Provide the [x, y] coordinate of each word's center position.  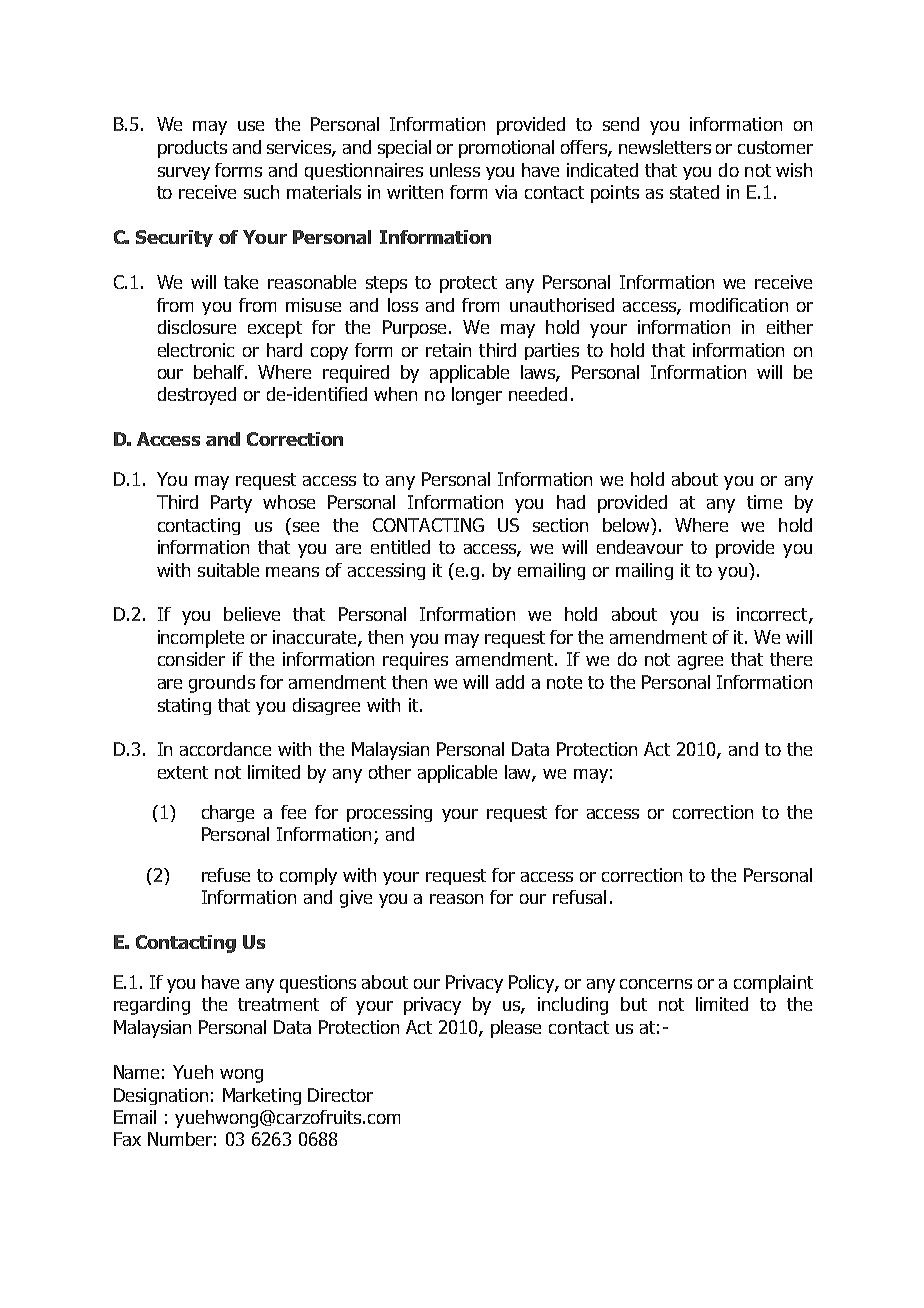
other [390, 772]
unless [455, 170]
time [764, 502]
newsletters [665, 147]
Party [231, 504]
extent [183, 772]
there [791, 659]
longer [477, 396]
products [192, 149]
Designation [161, 1096]
